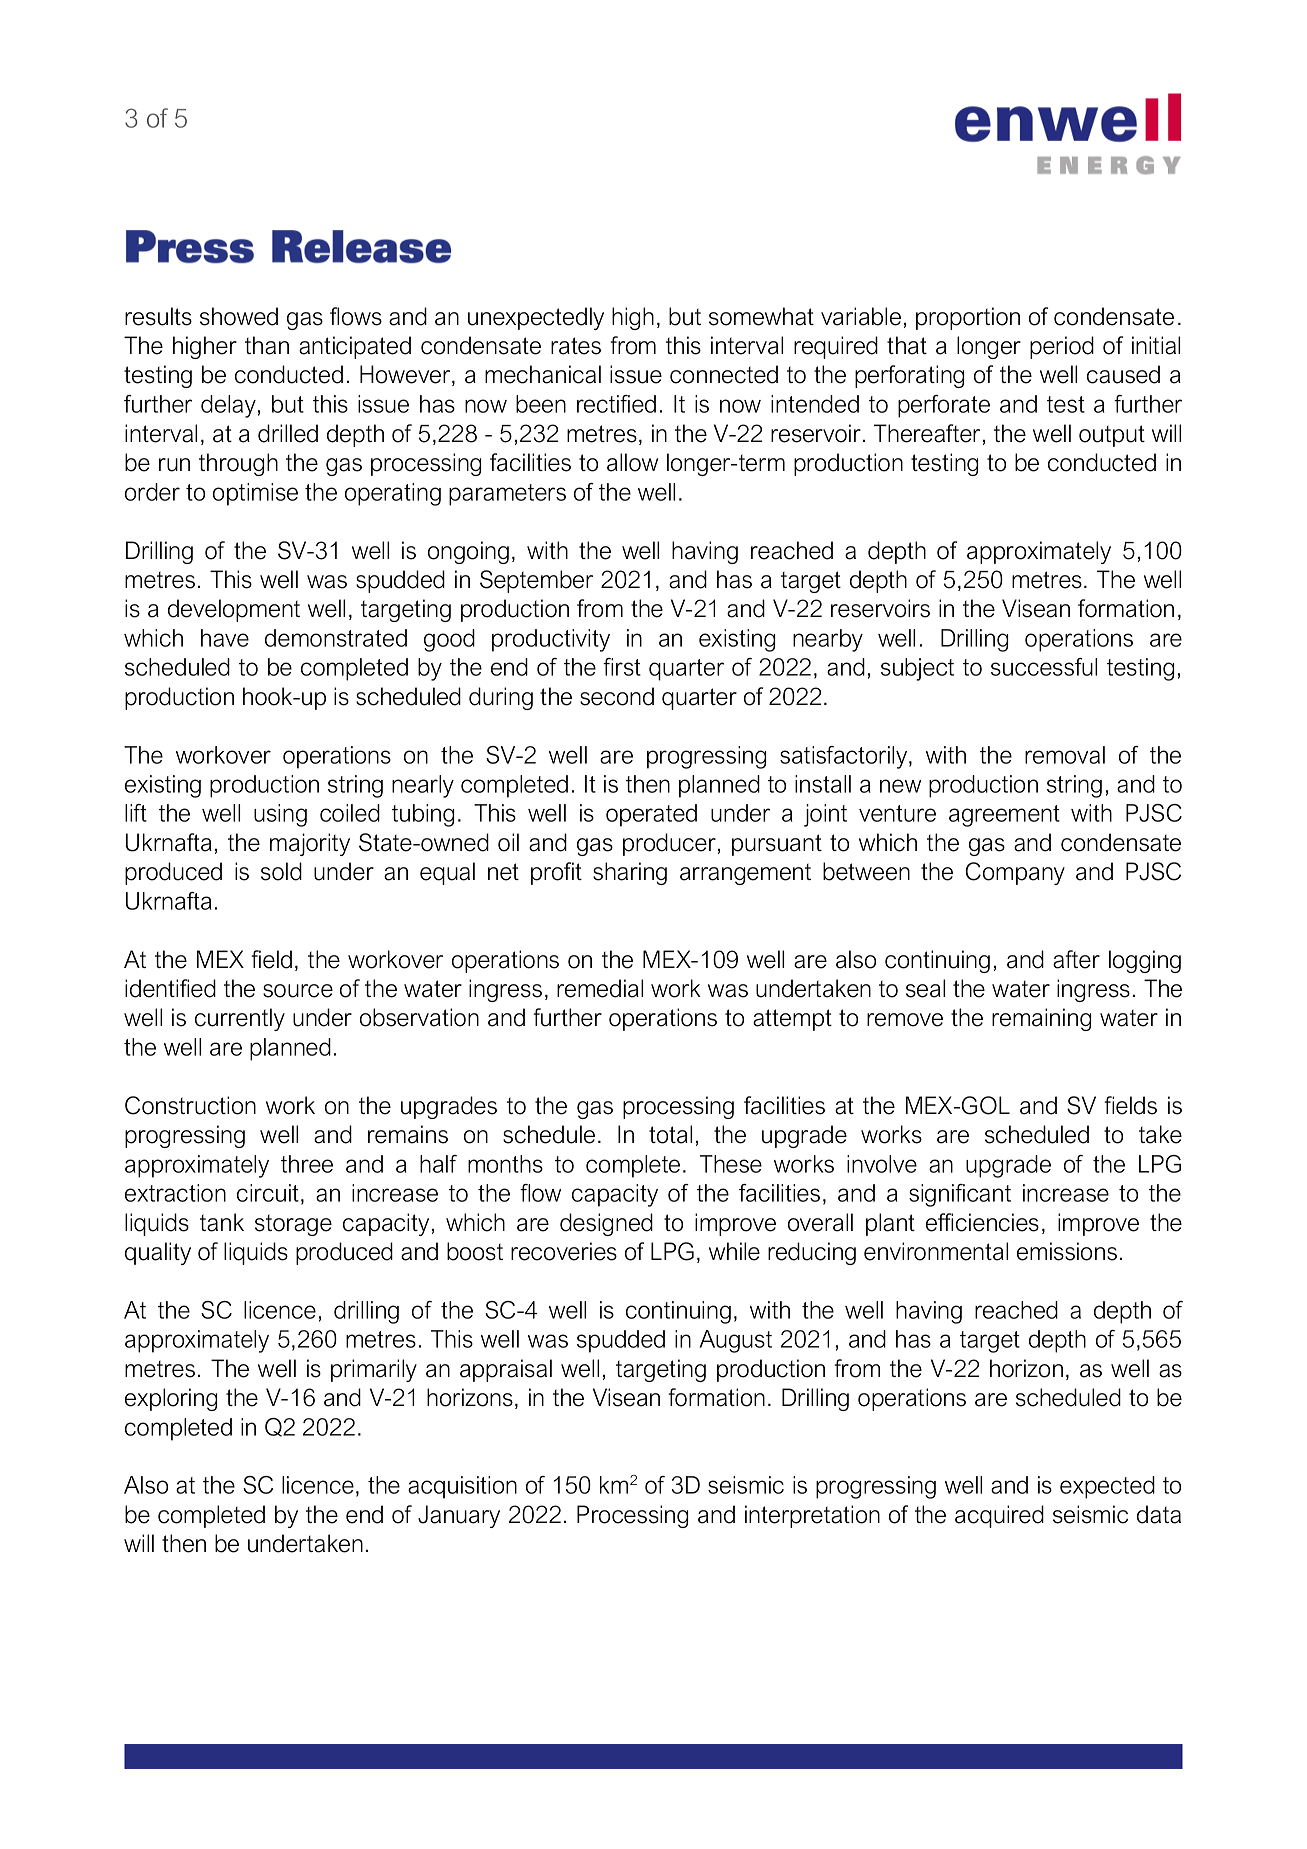 The width and height of the screenshot is (1307, 1849). What do you see at coordinates (1062, 347) in the screenshot?
I see `period` at bounding box center [1062, 347].
